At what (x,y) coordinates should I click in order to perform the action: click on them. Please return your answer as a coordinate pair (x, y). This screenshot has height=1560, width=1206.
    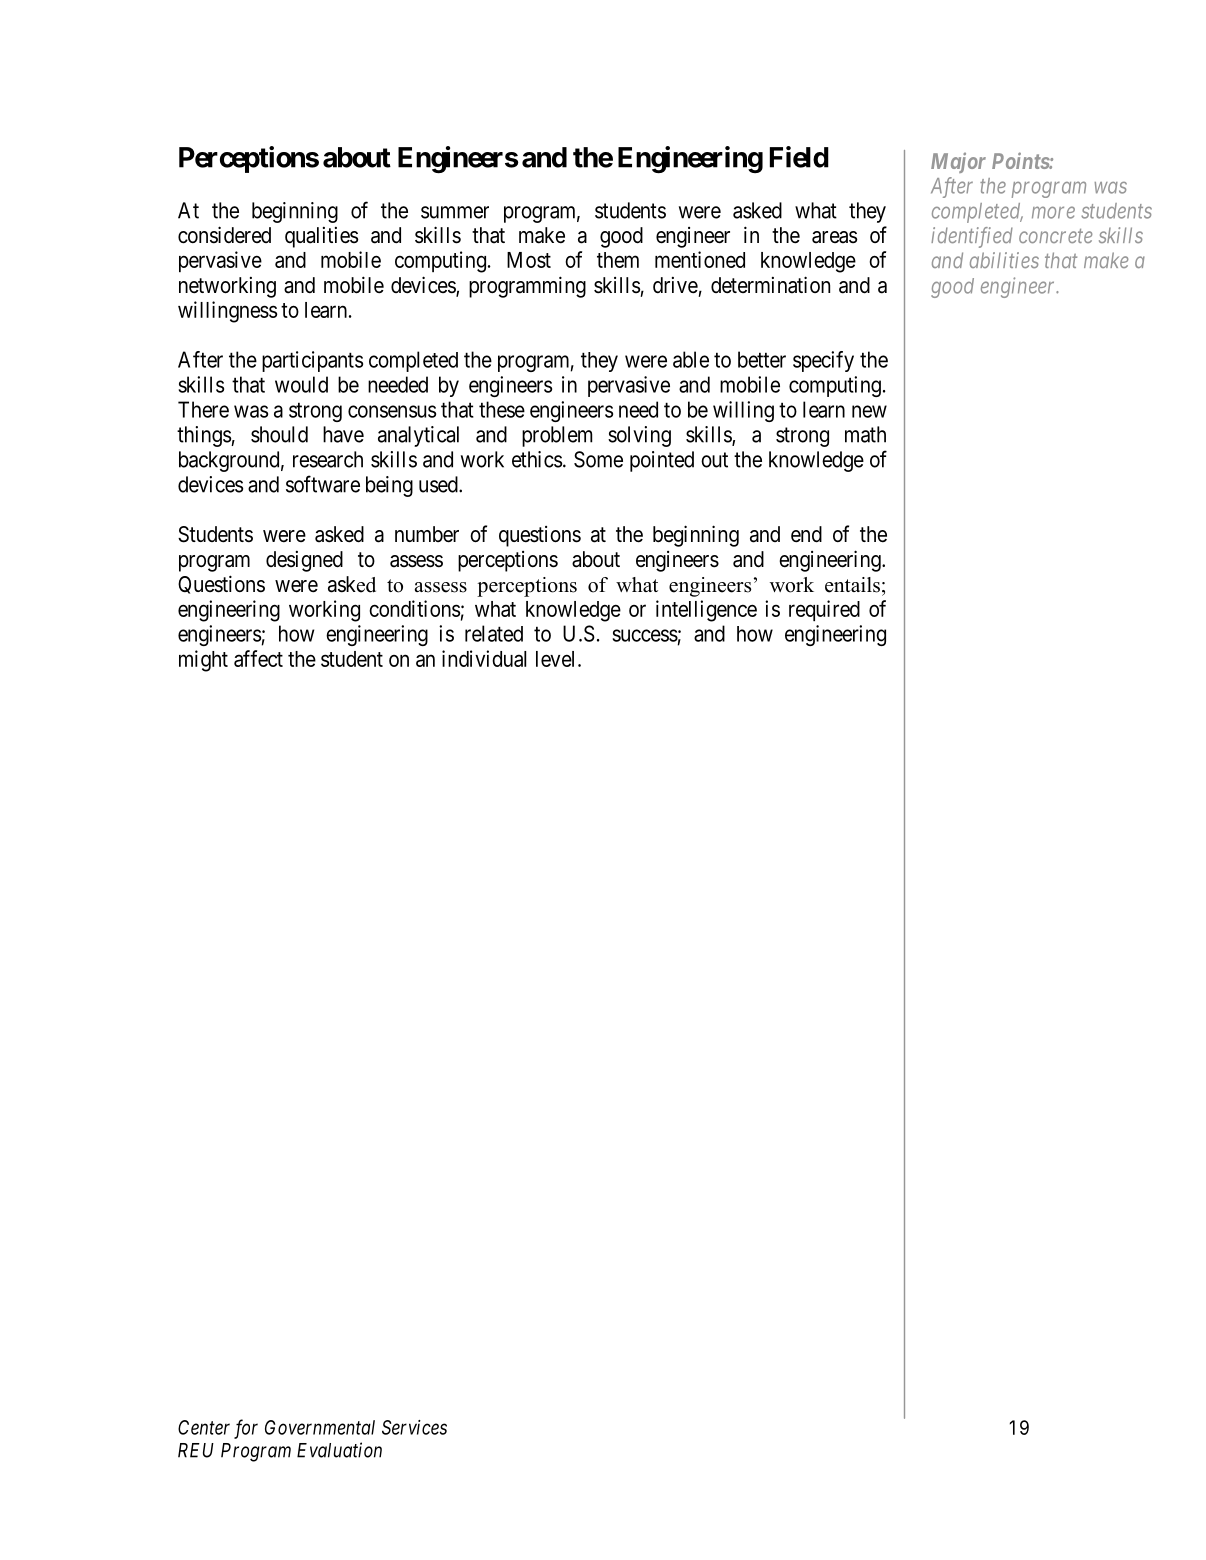
    Looking at the image, I should click on (618, 260).
